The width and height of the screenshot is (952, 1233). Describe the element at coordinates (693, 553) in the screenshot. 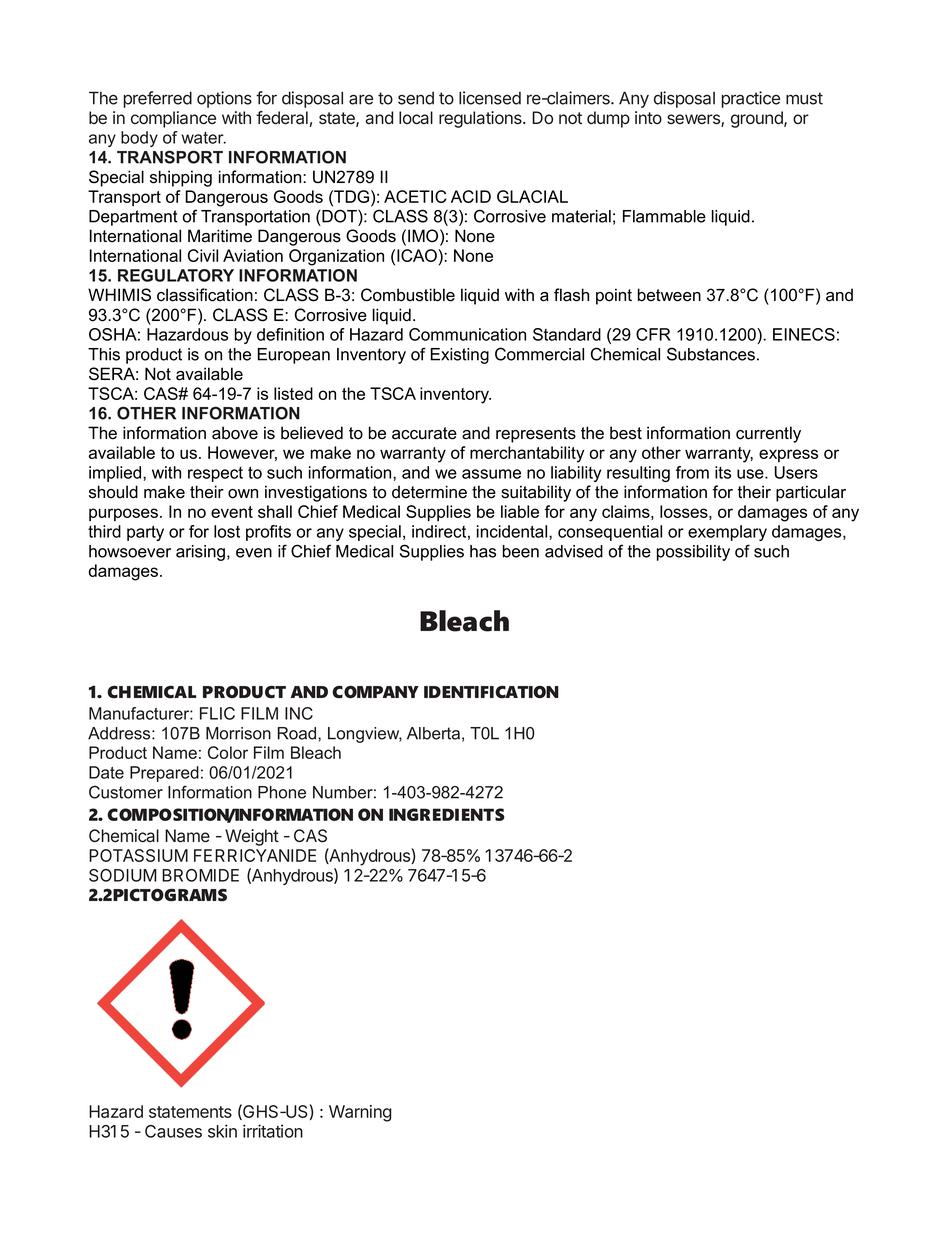

I see `possibility` at that location.
